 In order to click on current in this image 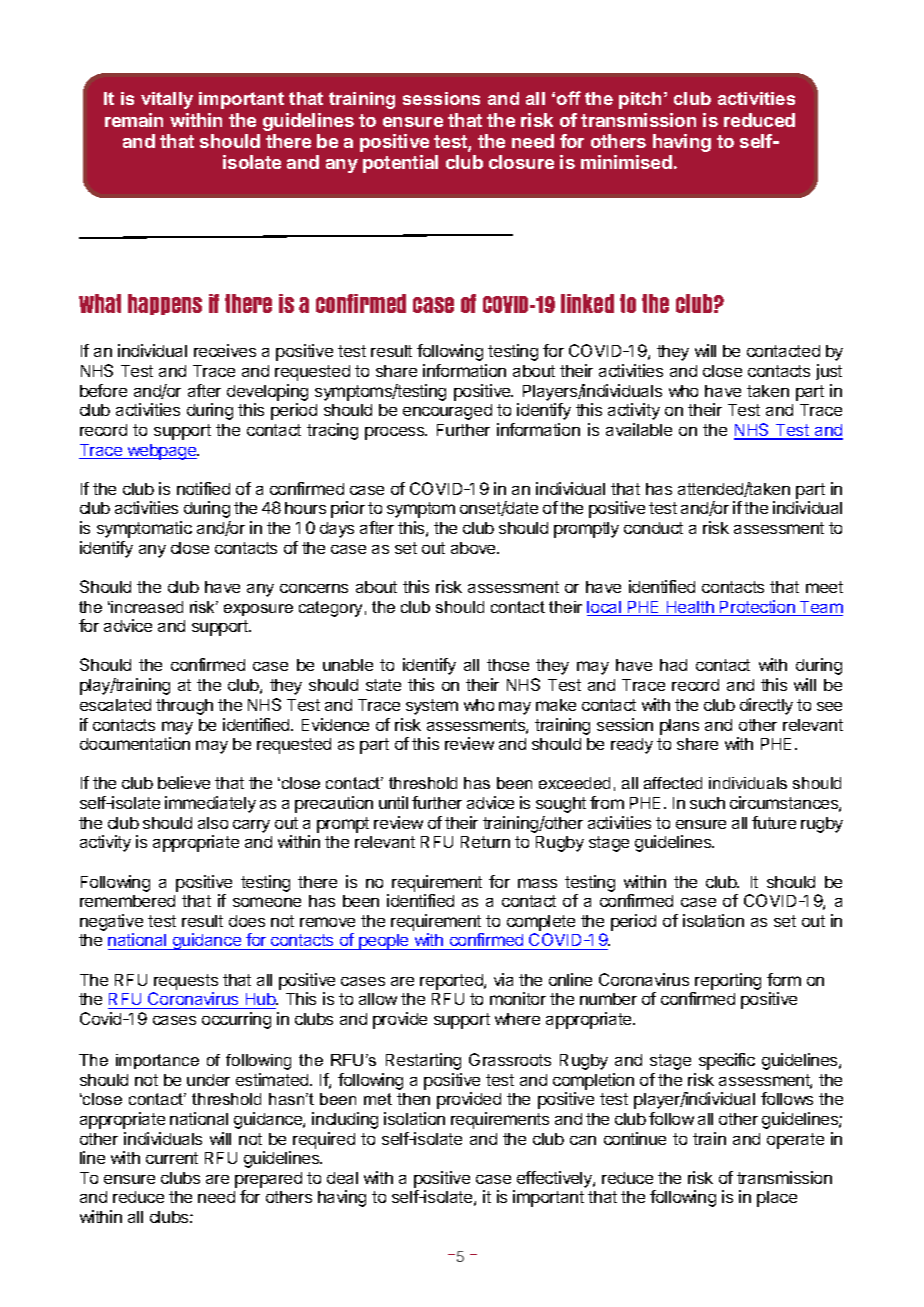, I will do `click(172, 1158)`.
